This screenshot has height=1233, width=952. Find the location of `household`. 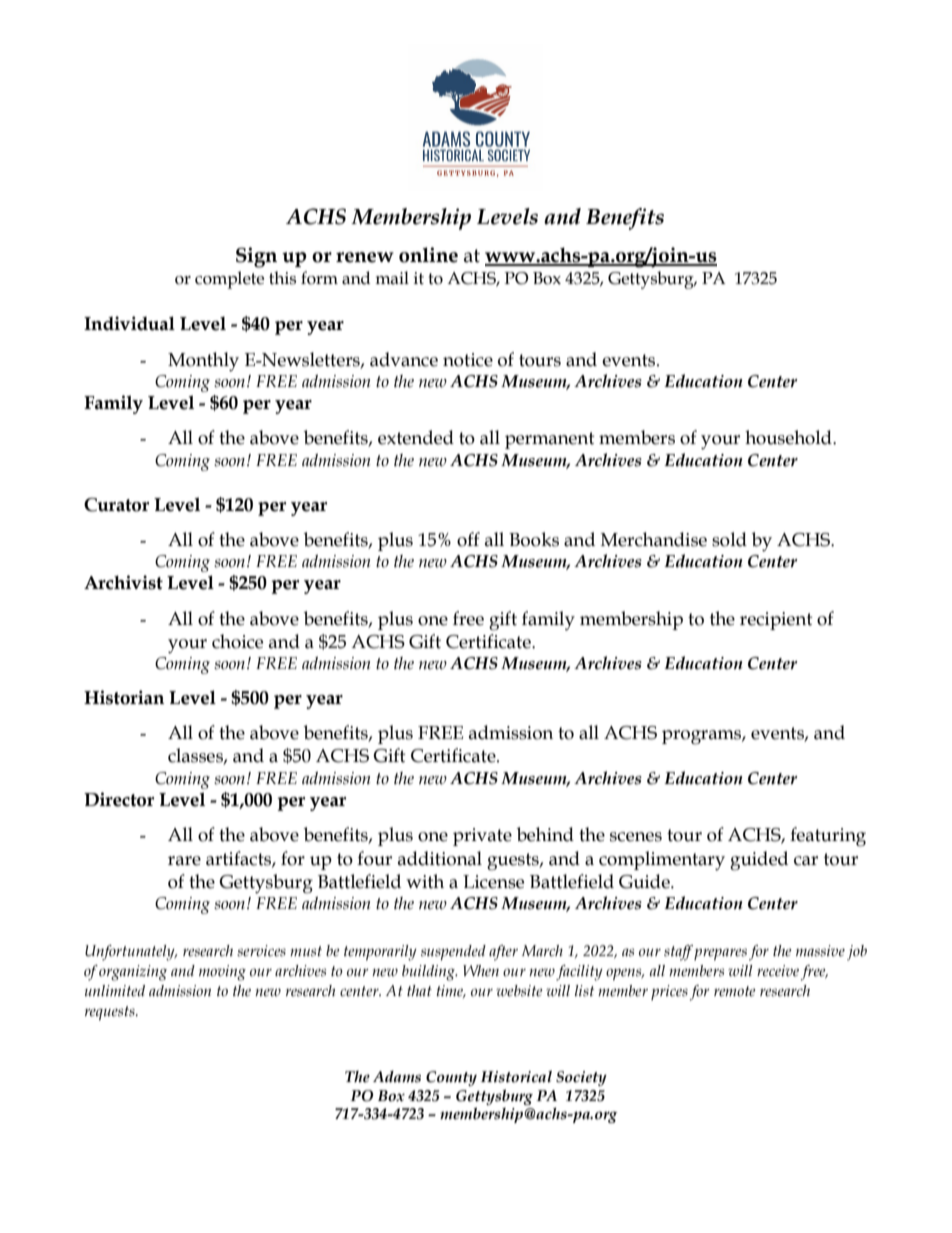

household is located at coordinates (789, 437).
